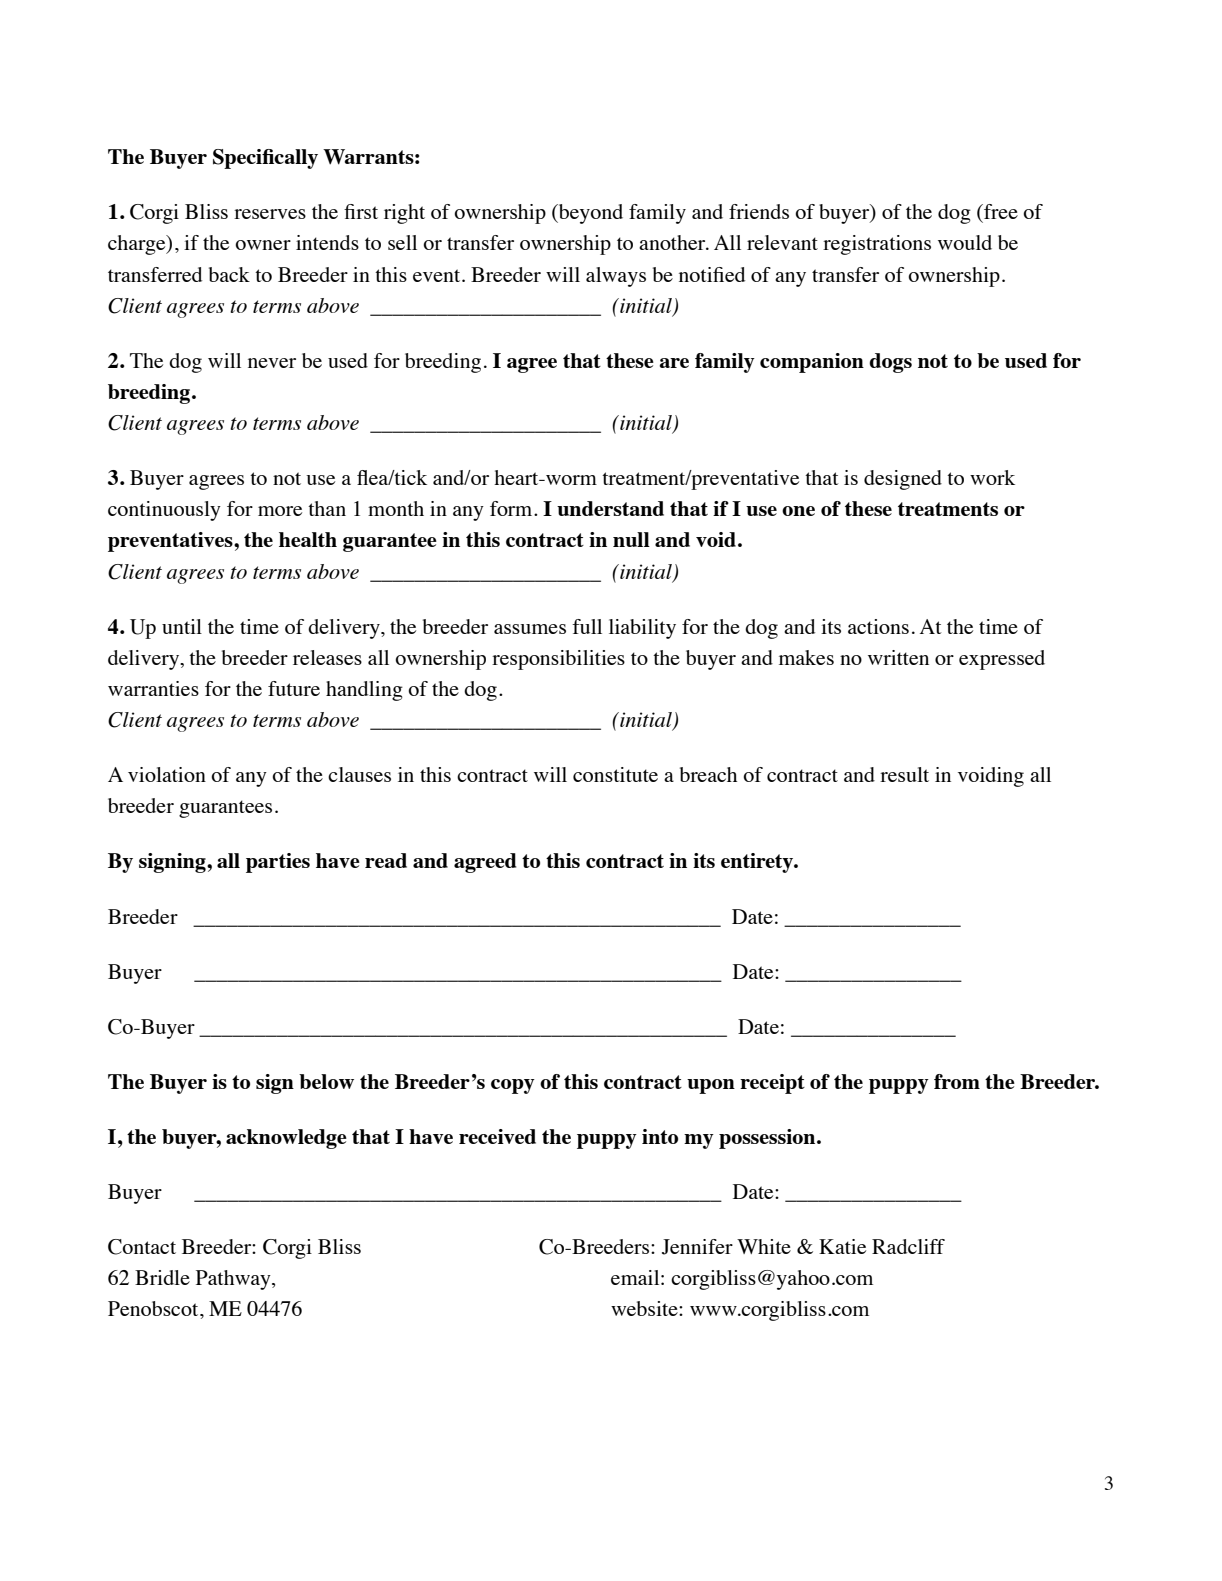 This screenshot has width=1222, height=1581. I want to click on website, so click(645, 1308).
